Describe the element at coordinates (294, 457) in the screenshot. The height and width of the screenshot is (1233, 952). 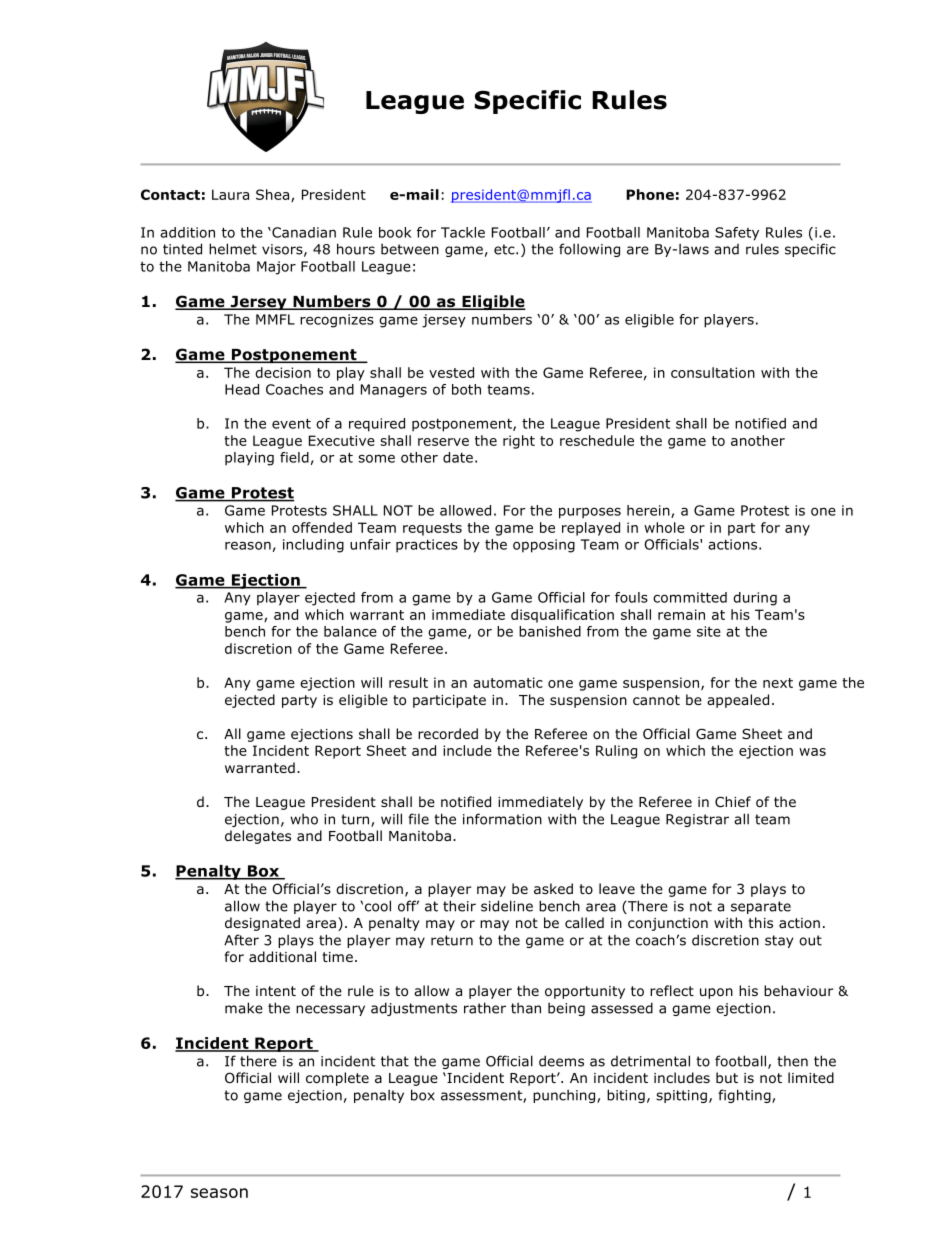
I see `field` at that location.
